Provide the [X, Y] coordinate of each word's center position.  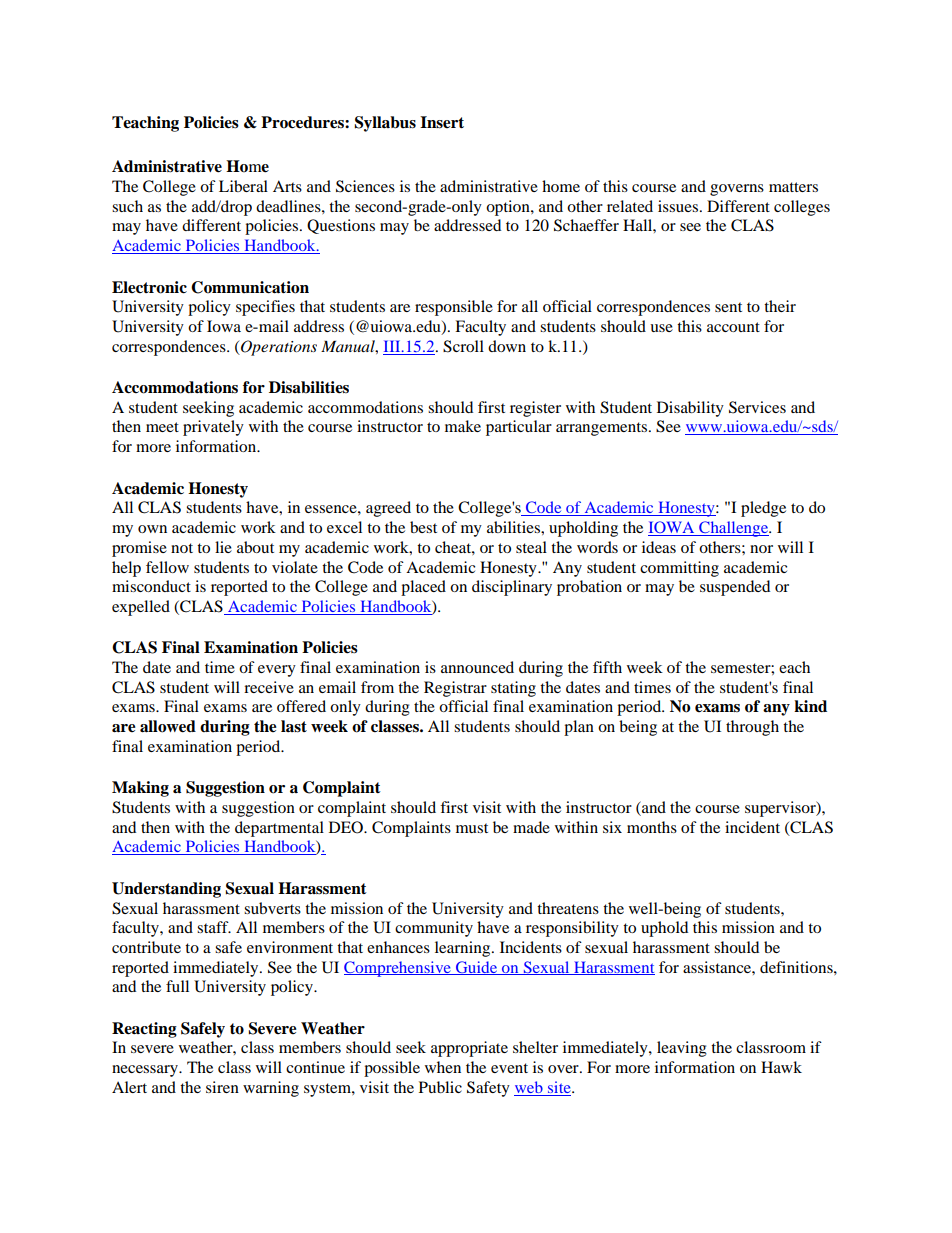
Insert [442, 122]
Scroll [463, 346]
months [652, 827]
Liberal [243, 186]
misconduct [151, 586]
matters [793, 187]
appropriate [469, 1049]
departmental [279, 829]
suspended [735, 588]
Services [757, 407]
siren [222, 1087]
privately [213, 428]
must [472, 828]
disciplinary [512, 588]
